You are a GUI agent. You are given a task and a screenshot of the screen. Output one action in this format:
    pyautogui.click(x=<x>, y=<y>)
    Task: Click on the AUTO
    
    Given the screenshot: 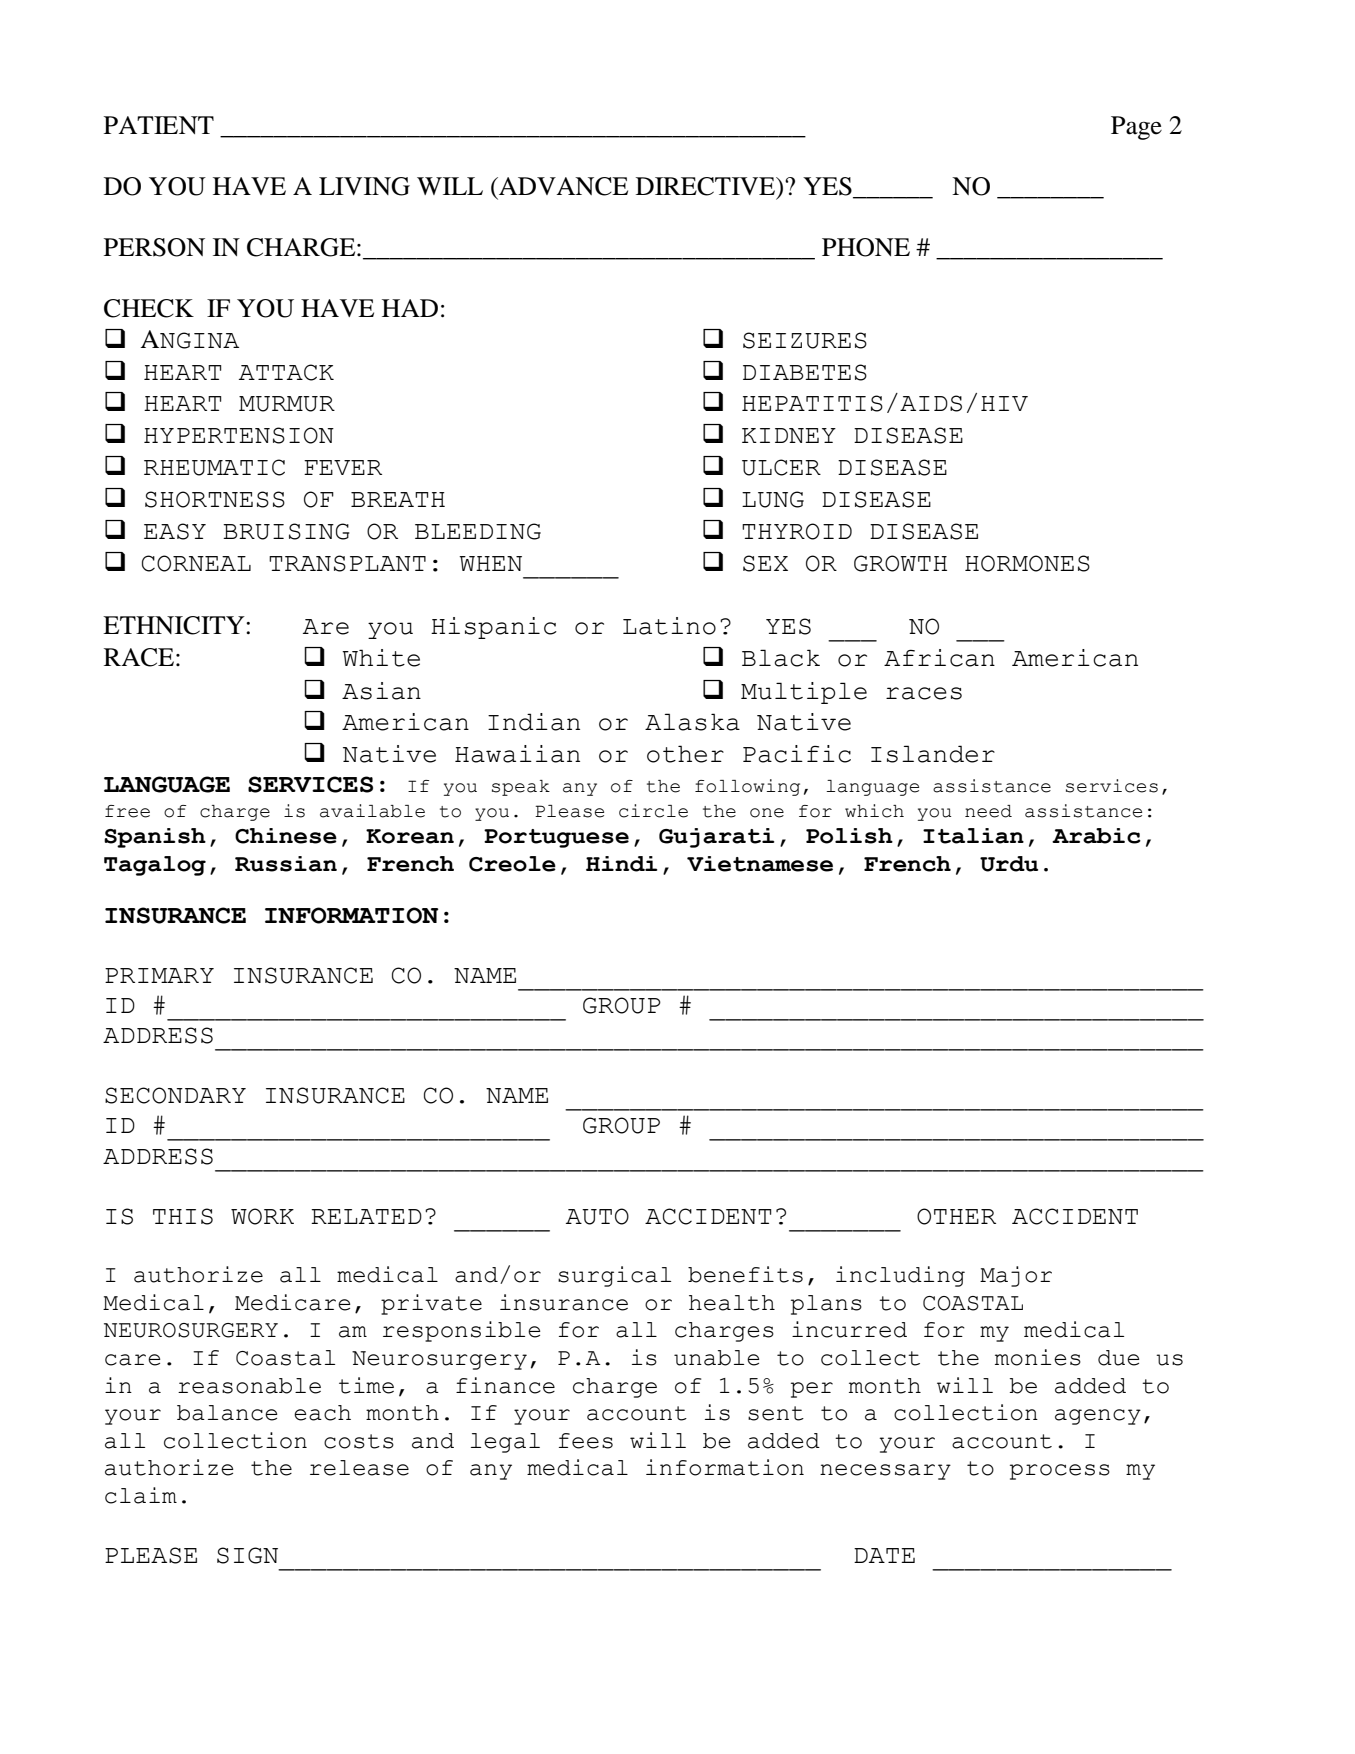 What is the action you would take?
    pyautogui.click(x=597, y=1216)
